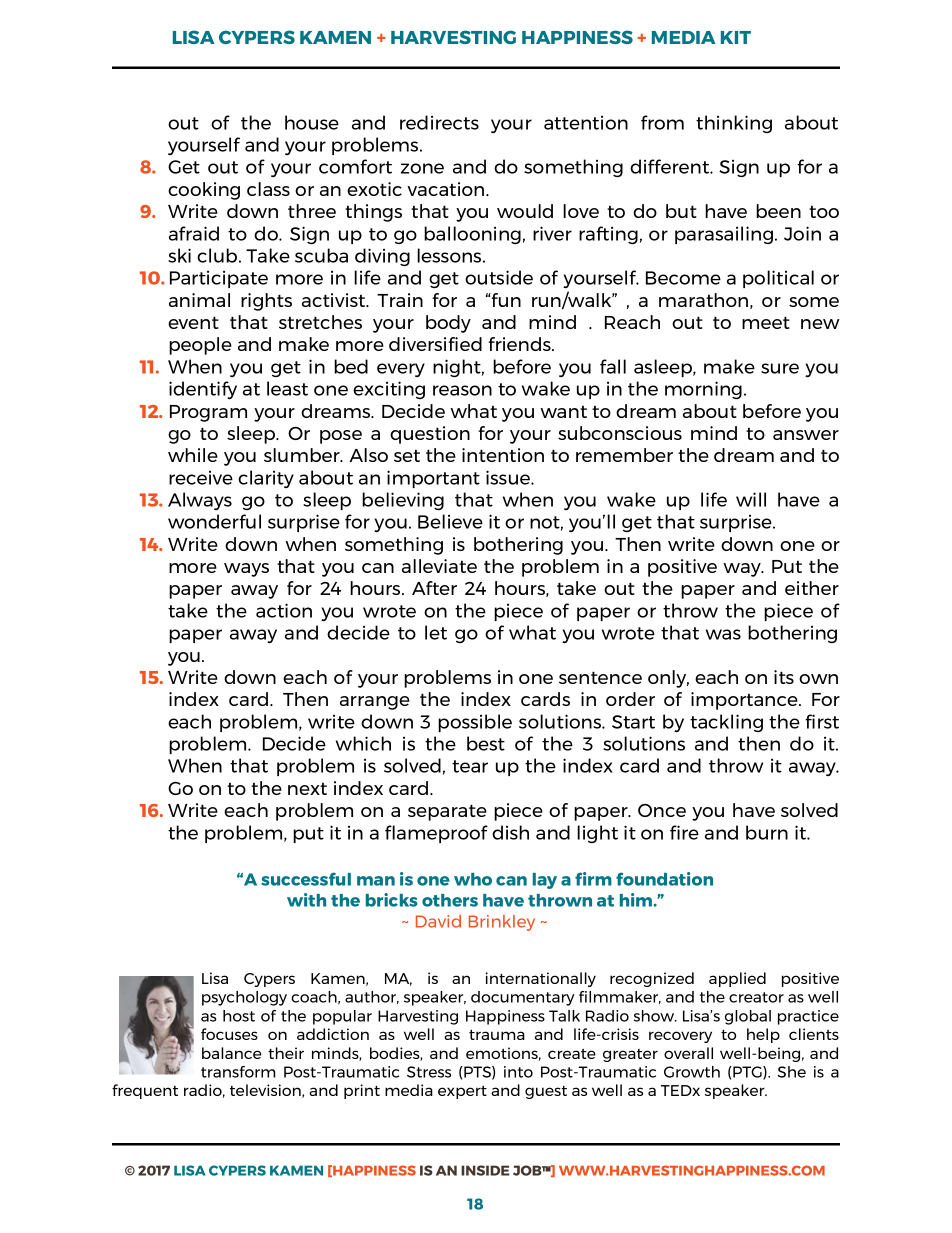 The height and width of the page is (1233, 952). I want to click on outside, so click(499, 277).
